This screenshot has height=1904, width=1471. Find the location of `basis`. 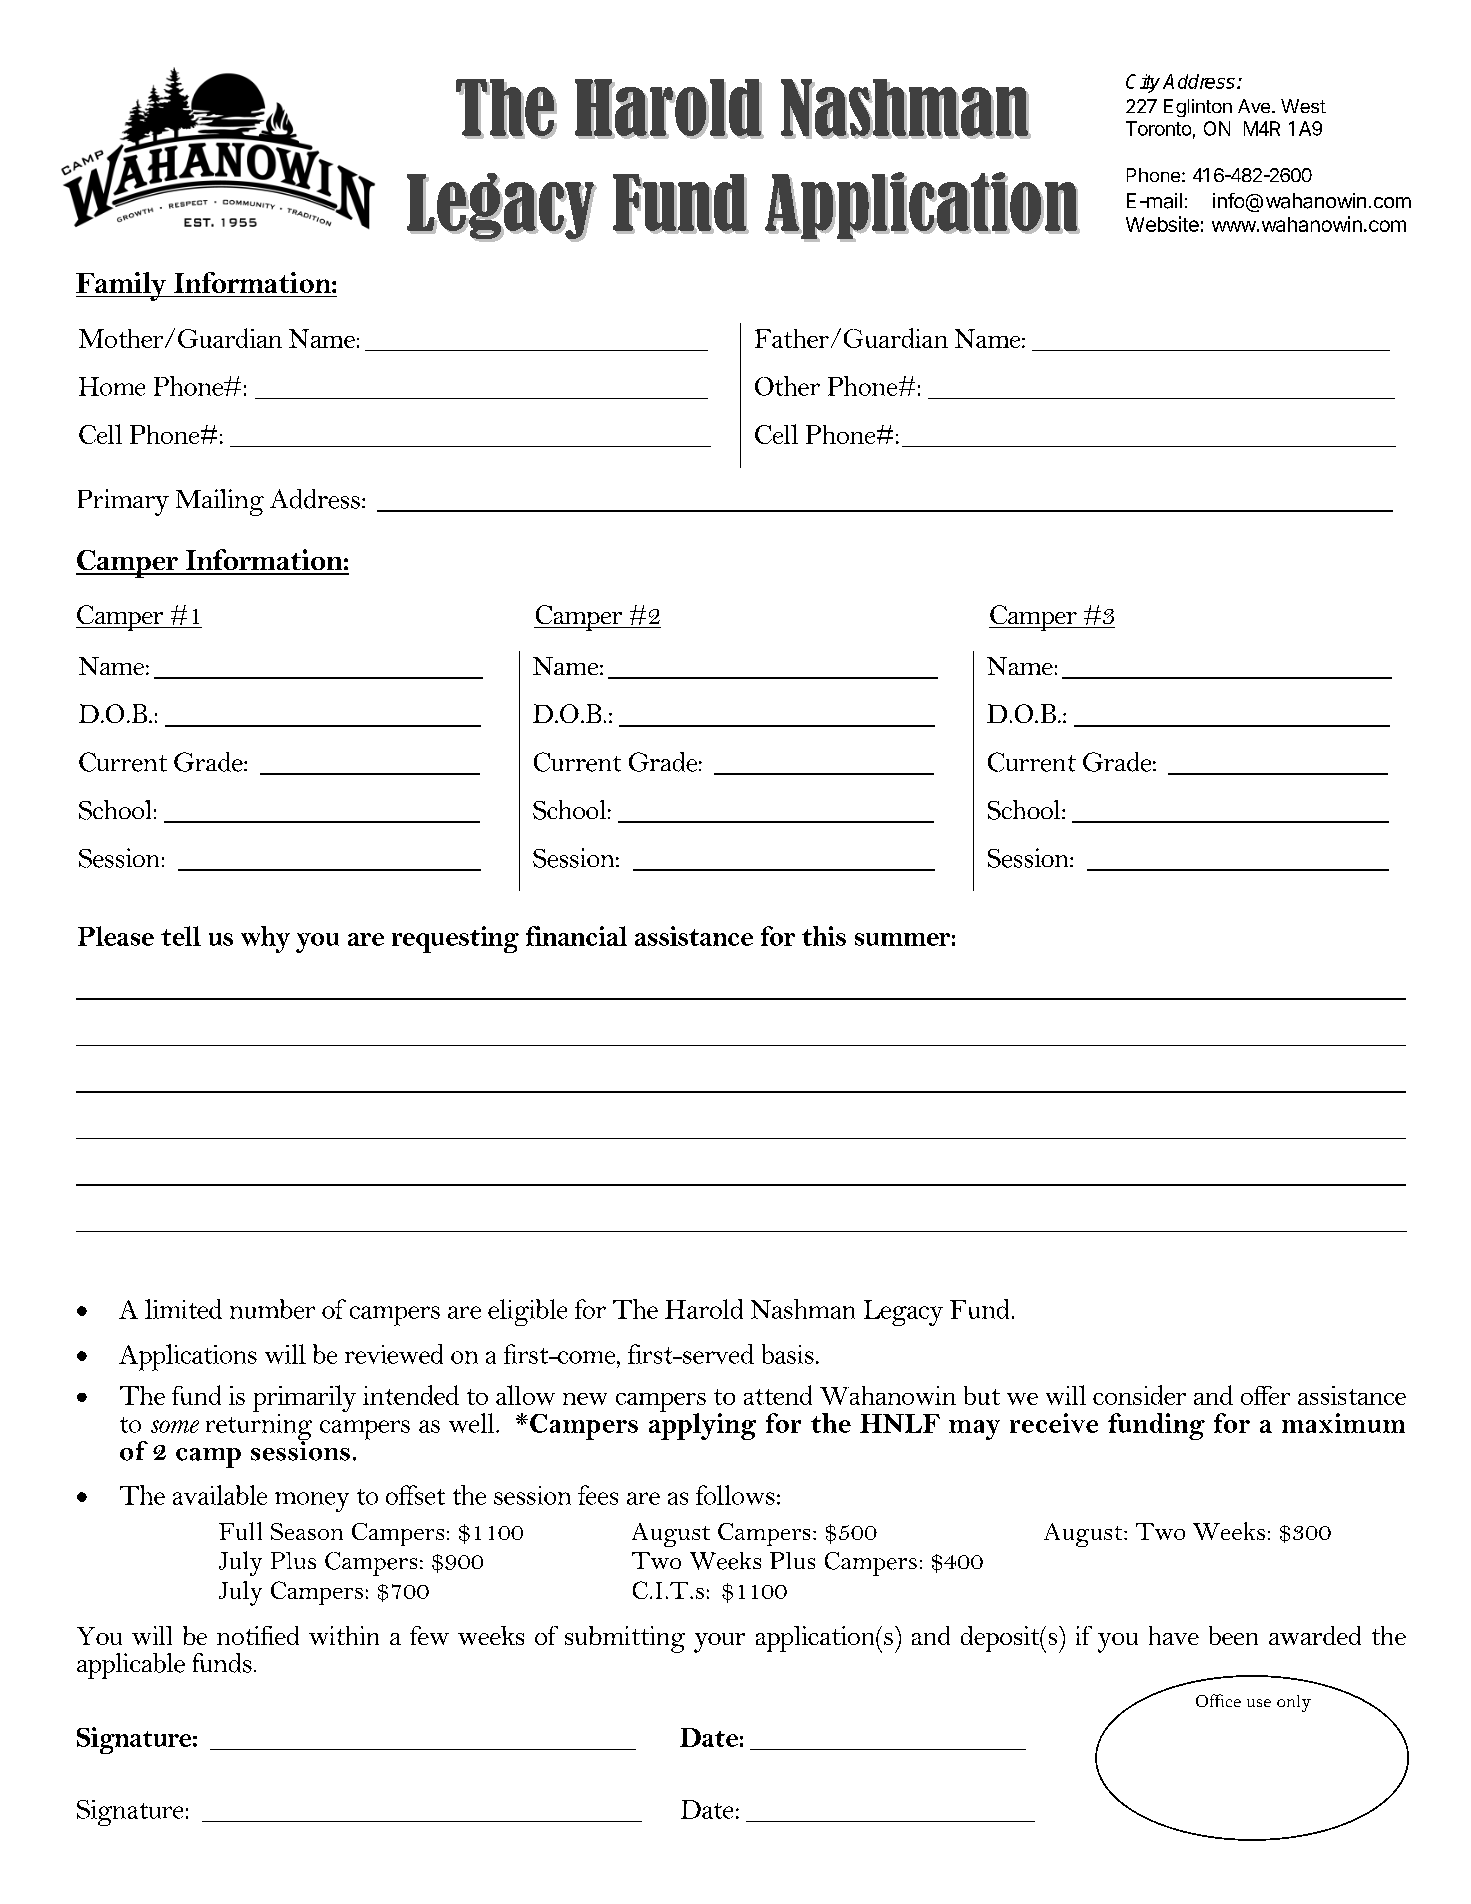

basis is located at coordinates (788, 1354).
